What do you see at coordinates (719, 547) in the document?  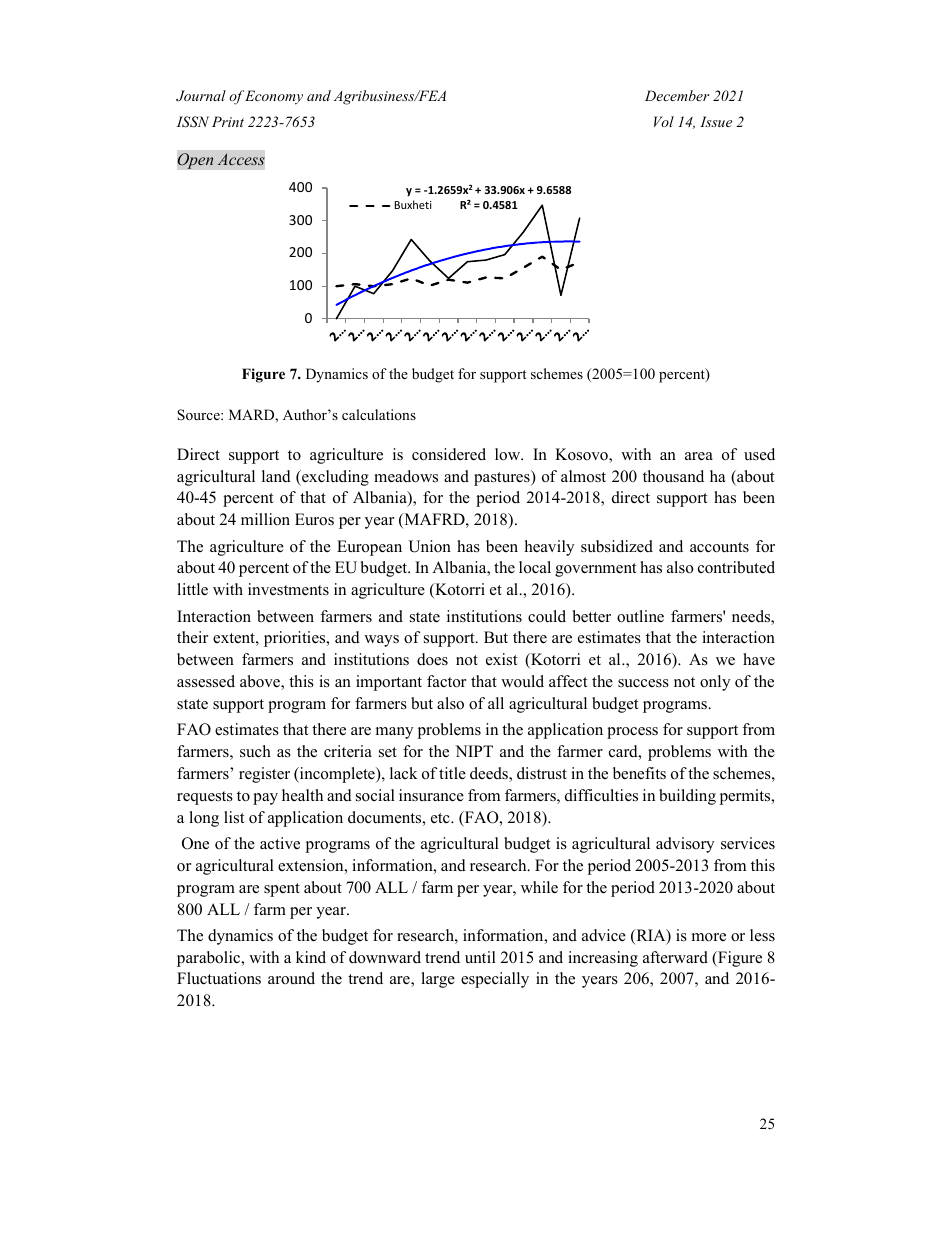 I see `accounts` at bounding box center [719, 547].
